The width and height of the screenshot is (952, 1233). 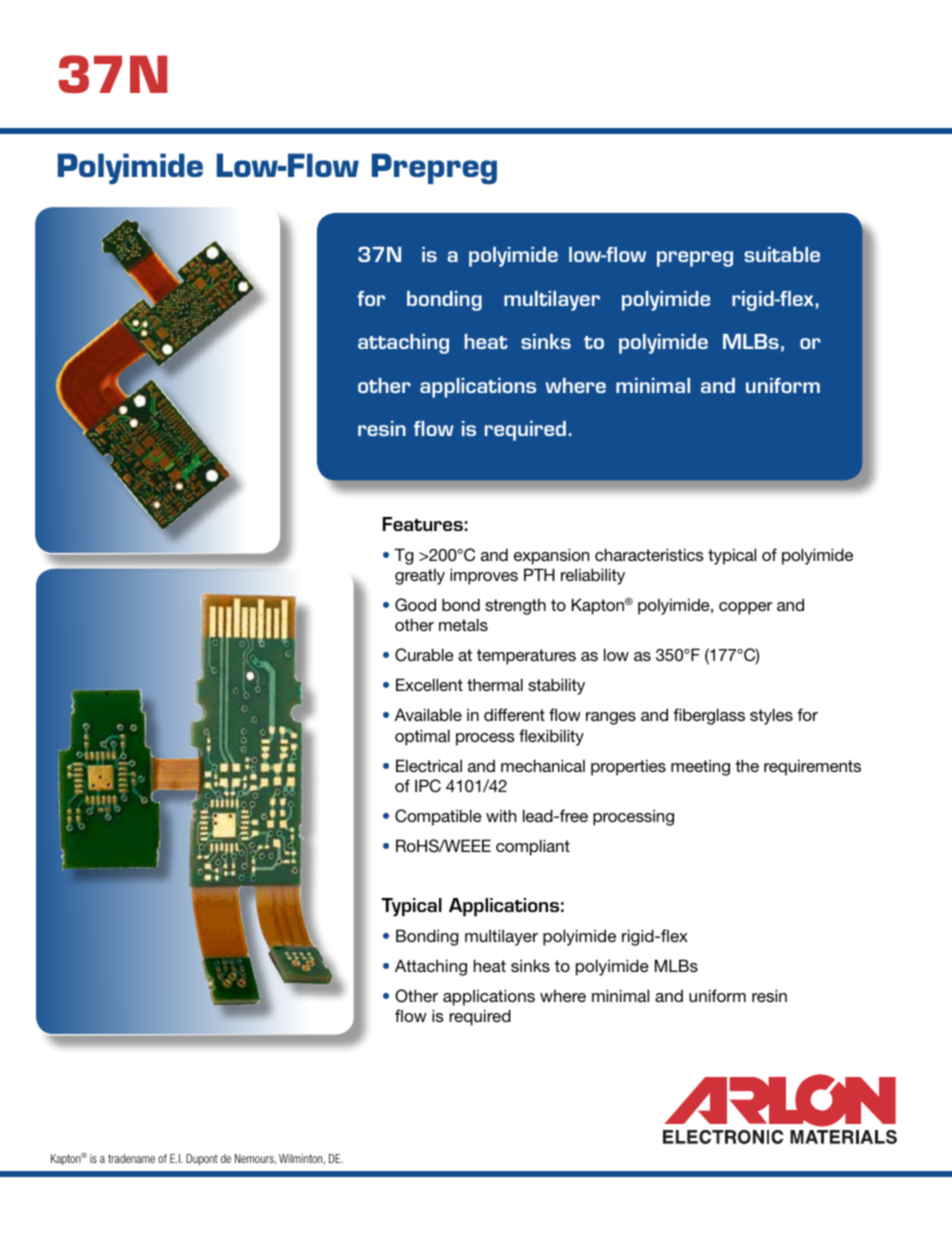 What do you see at coordinates (533, 847) in the screenshot?
I see `compliant` at bounding box center [533, 847].
